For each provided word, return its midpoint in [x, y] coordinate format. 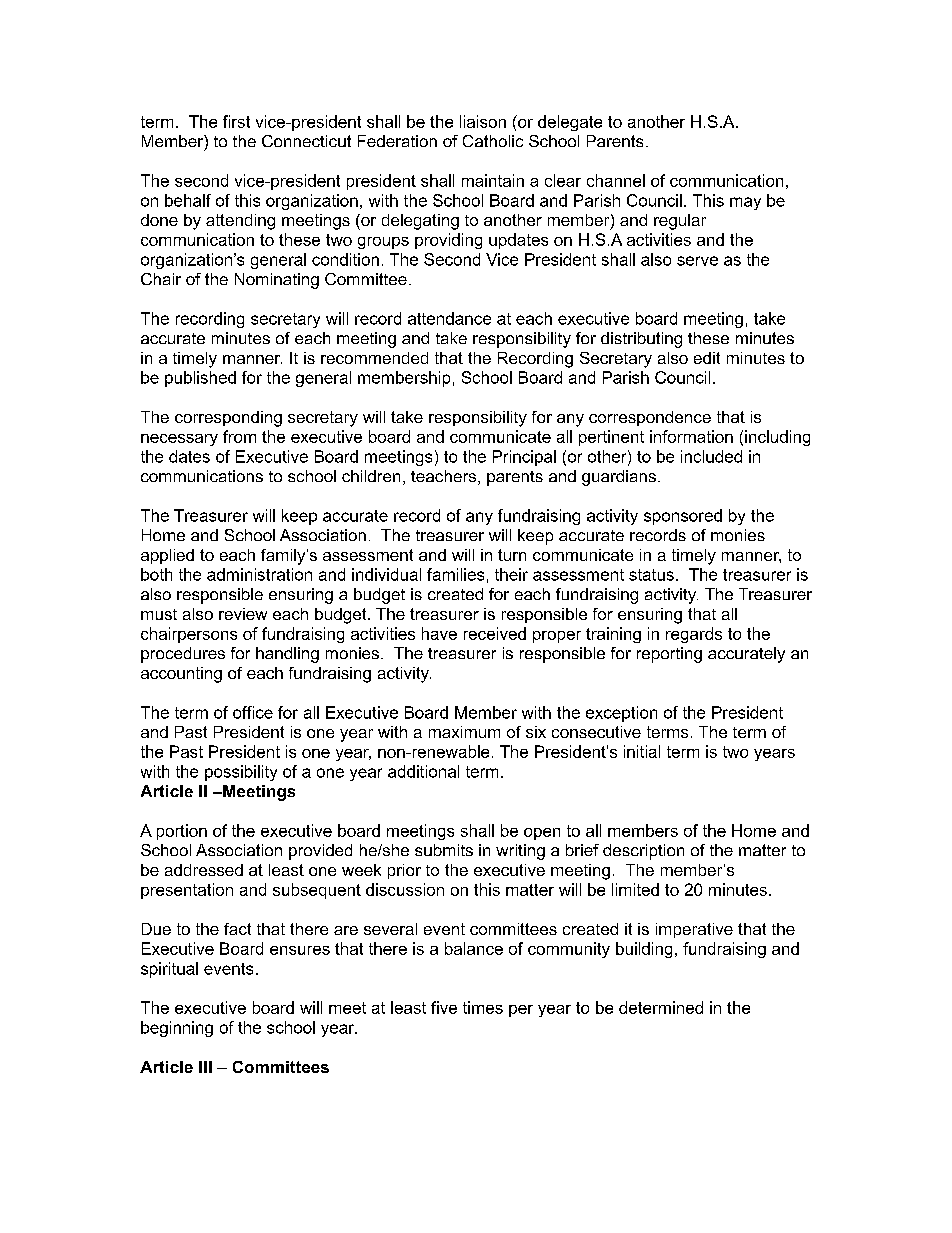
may [745, 203]
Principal [524, 458]
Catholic [493, 141]
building [644, 950]
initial [642, 751]
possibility [241, 773]
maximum [464, 732]
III [205, 1067]
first [236, 121]
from [239, 436]
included [711, 456]
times [483, 1007]
